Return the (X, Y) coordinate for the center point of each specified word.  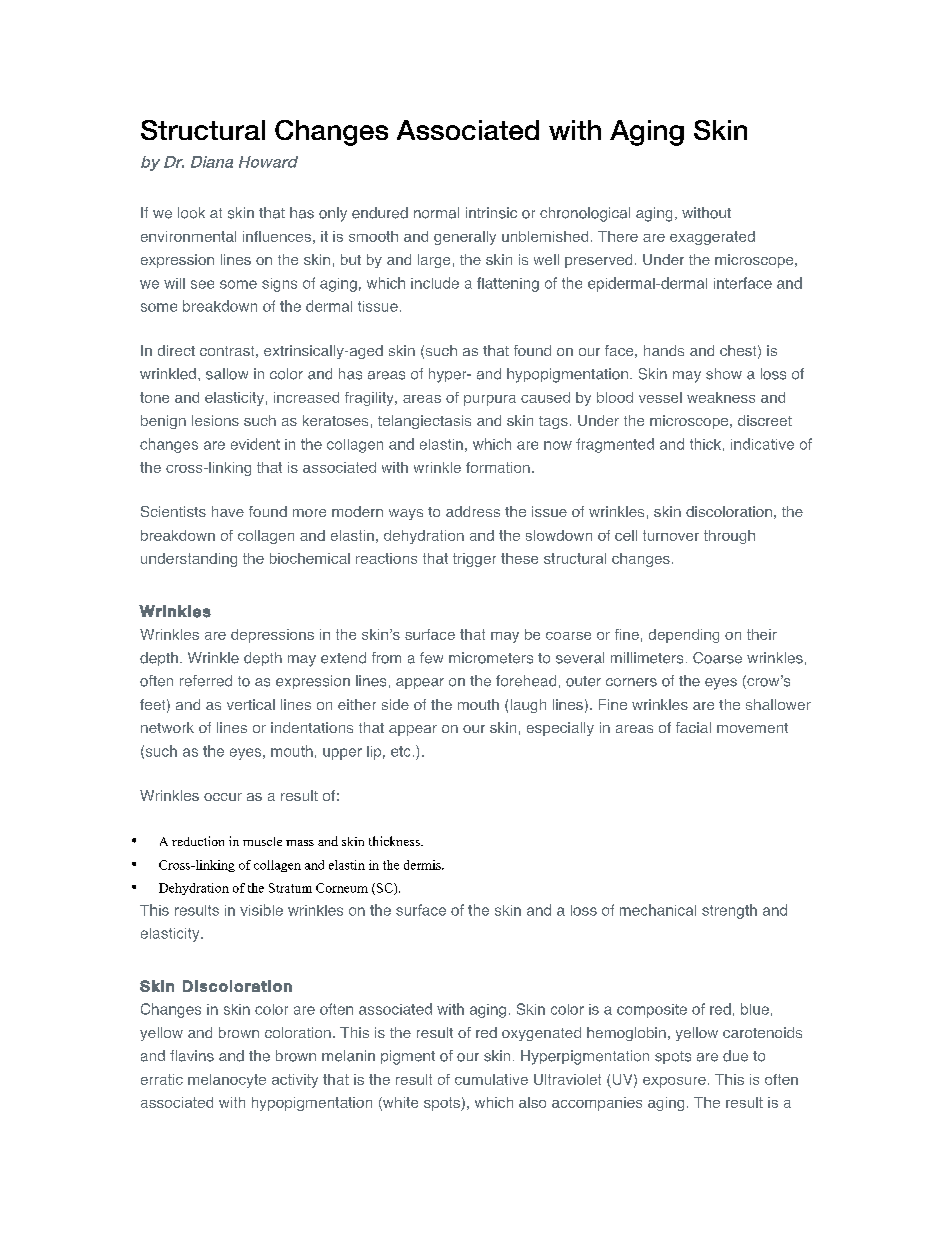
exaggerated (712, 238)
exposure (674, 1082)
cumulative (491, 1079)
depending (684, 636)
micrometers (491, 658)
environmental (188, 236)
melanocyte (227, 1081)
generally (465, 238)
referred (206, 681)
